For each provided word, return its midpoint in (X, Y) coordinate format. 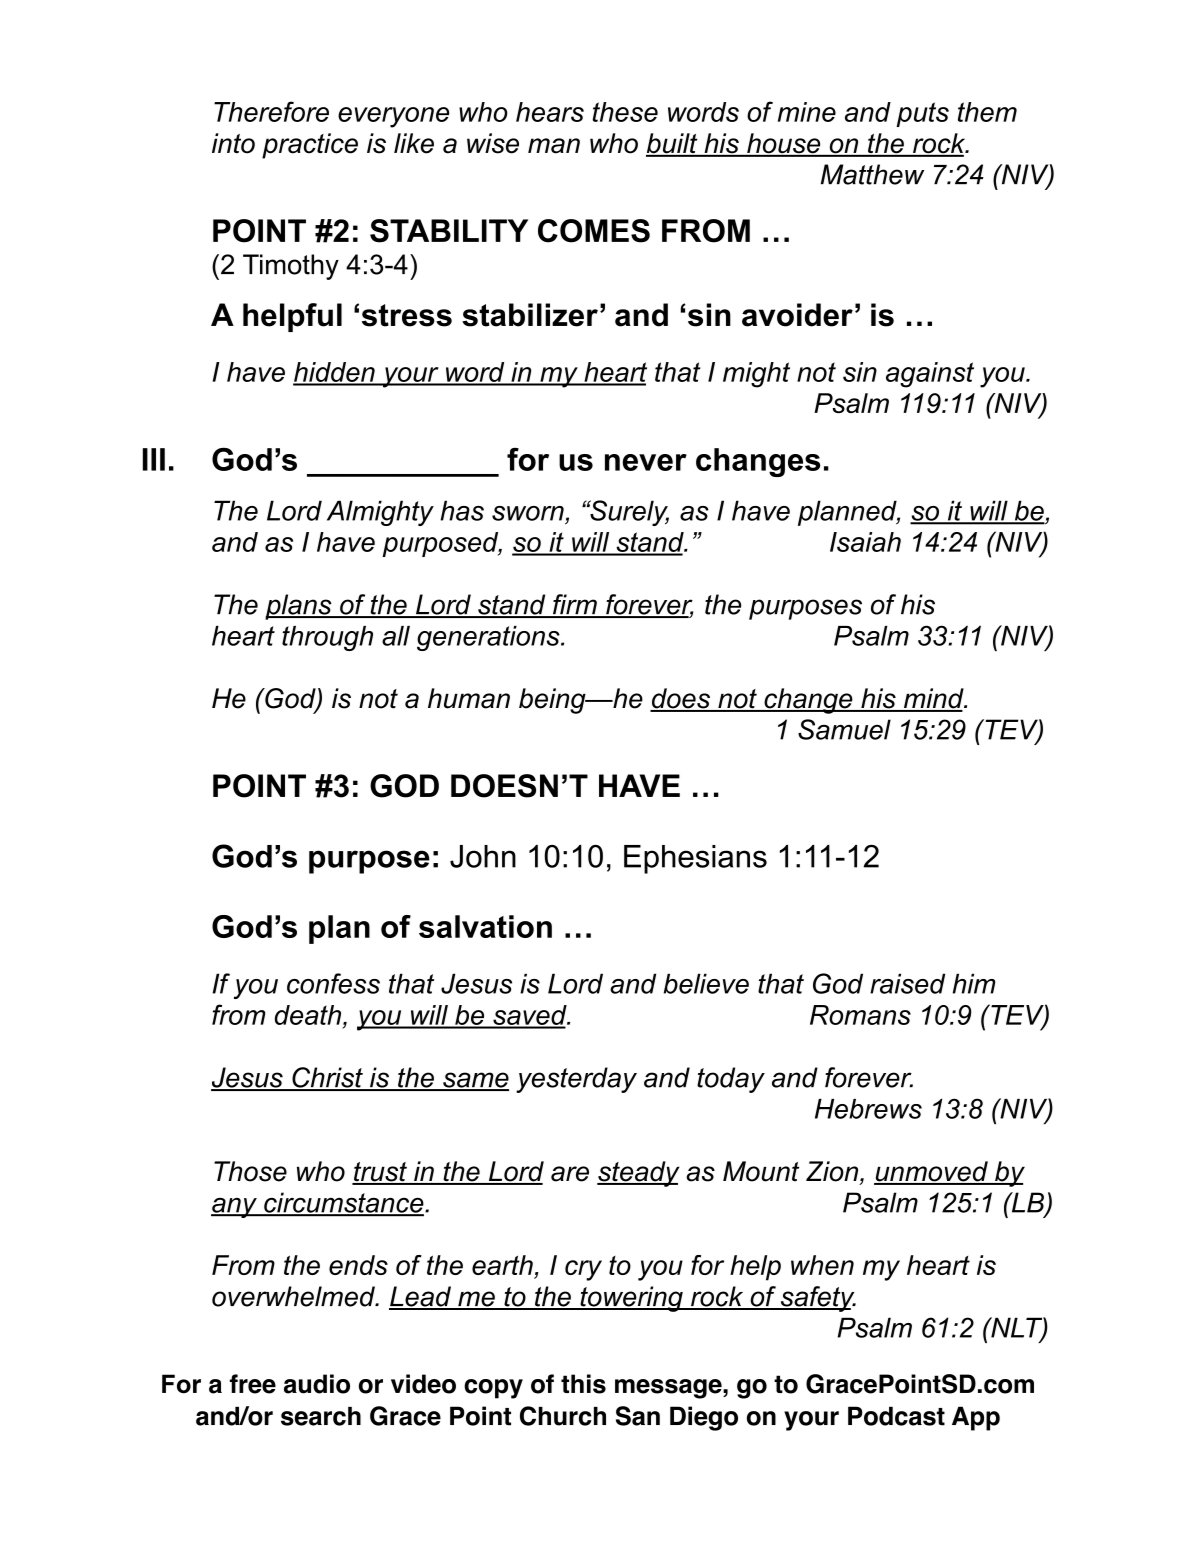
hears (550, 112)
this (583, 1384)
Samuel (844, 729)
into (233, 143)
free (253, 1384)
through (327, 638)
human (469, 698)
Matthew (872, 174)
